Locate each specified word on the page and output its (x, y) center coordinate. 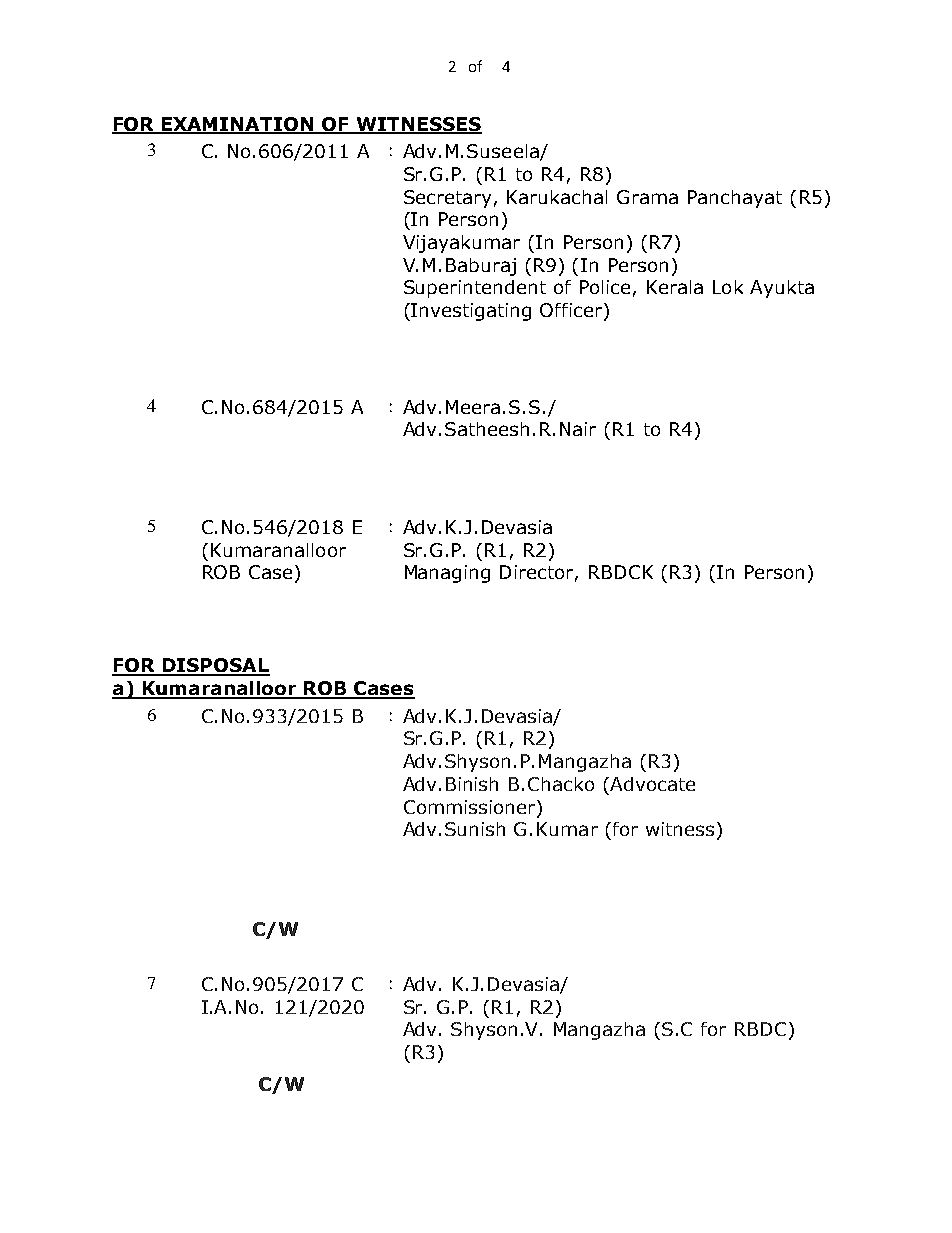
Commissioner (469, 807)
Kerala (675, 287)
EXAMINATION (238, 125)
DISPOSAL (215, 666)
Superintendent (475, 289)
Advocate (651, 784)
